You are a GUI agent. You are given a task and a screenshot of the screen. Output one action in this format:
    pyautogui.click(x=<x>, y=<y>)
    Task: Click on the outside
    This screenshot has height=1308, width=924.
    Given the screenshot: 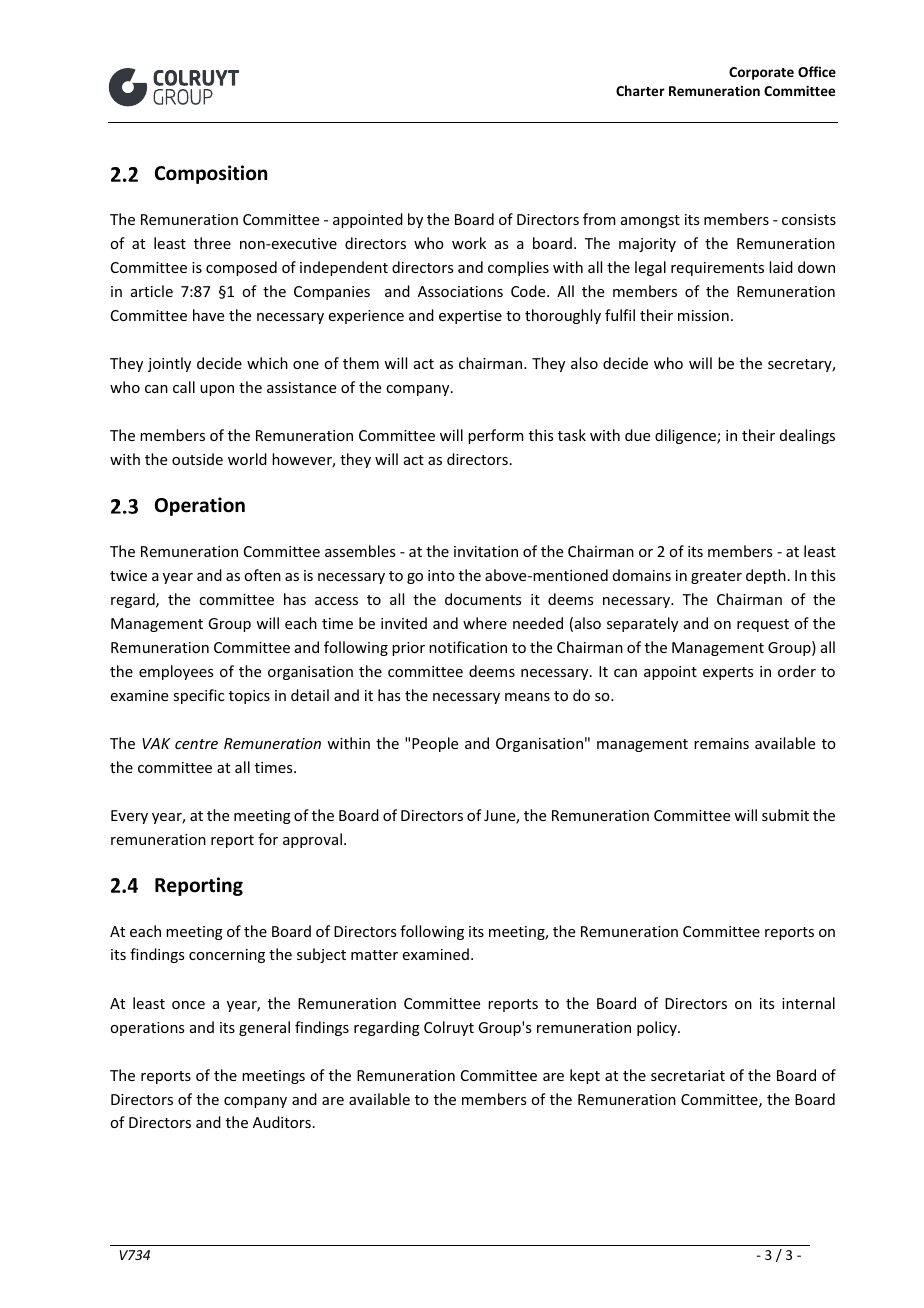 What is the action you would take?
    pyautogui.click(x=197, y=459)
